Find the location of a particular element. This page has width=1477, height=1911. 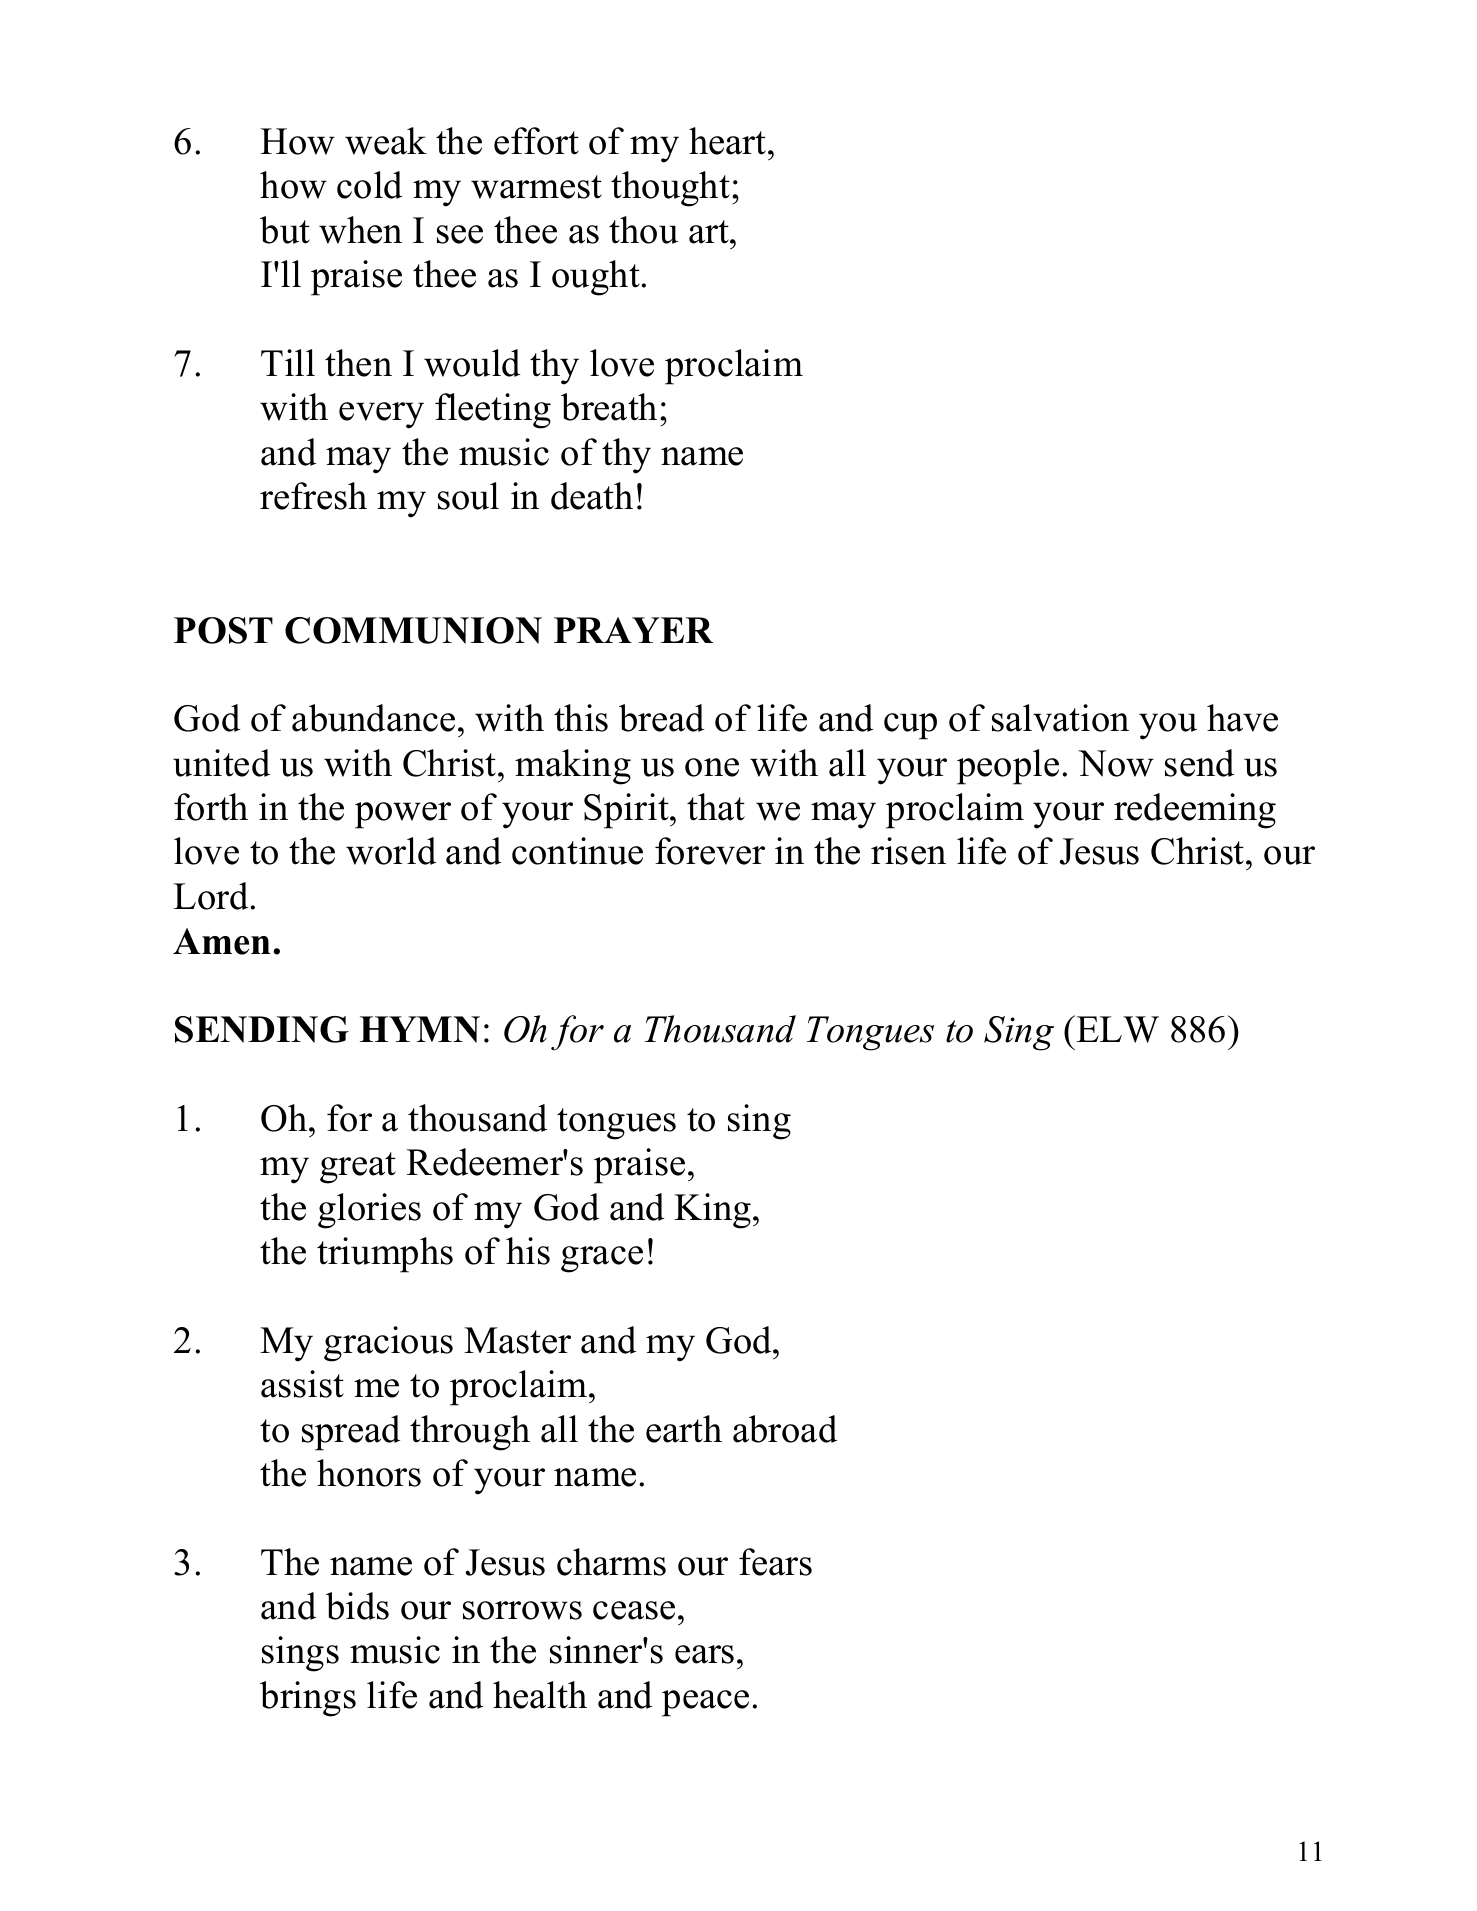

abroad is located at coordinates (785, 1429).
